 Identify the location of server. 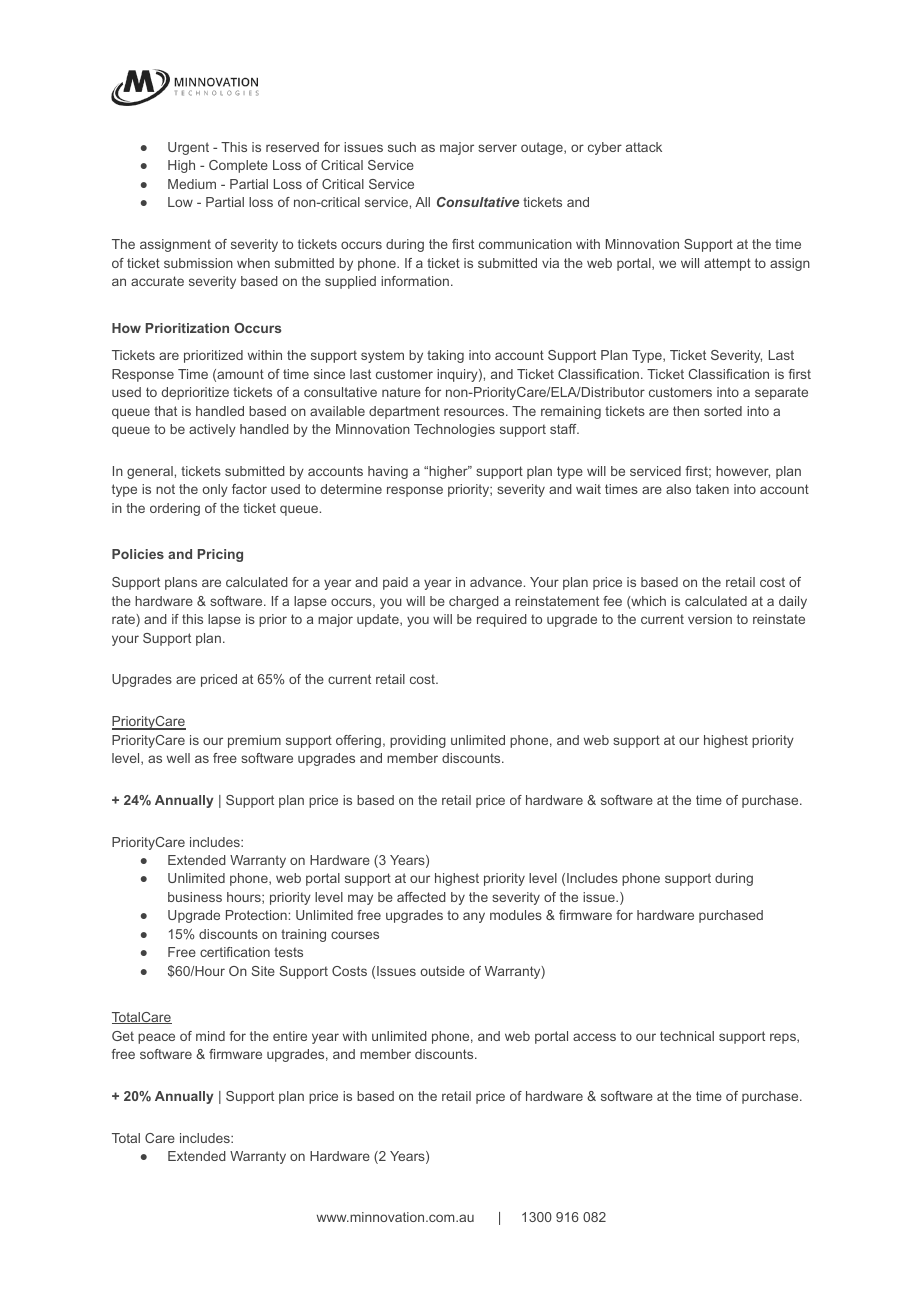
(497, 148).
